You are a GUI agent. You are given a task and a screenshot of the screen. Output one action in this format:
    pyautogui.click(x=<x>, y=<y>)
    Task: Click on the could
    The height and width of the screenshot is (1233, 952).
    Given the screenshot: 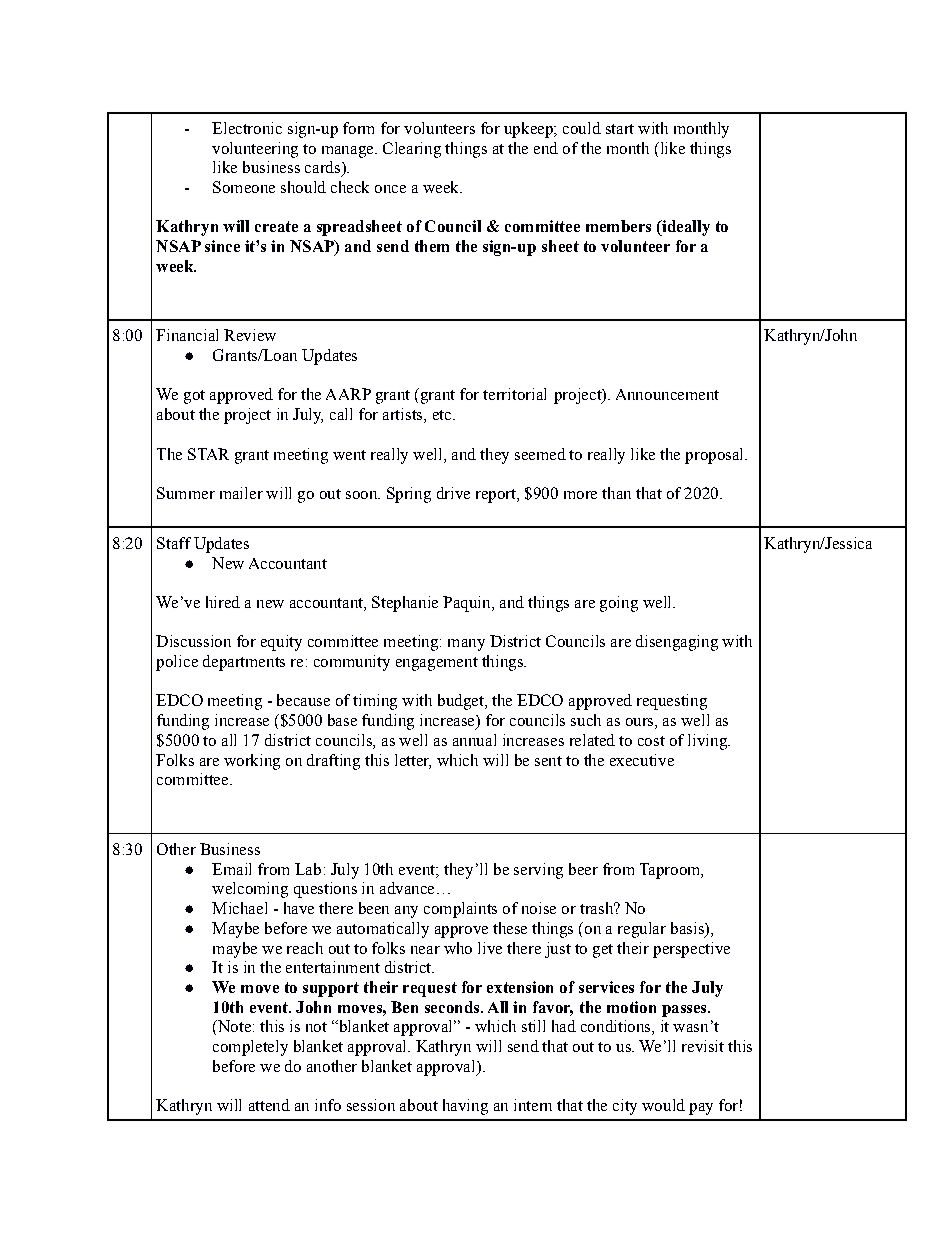 What is the action you would take?
    pyautogui.click(x=582, y=128)
